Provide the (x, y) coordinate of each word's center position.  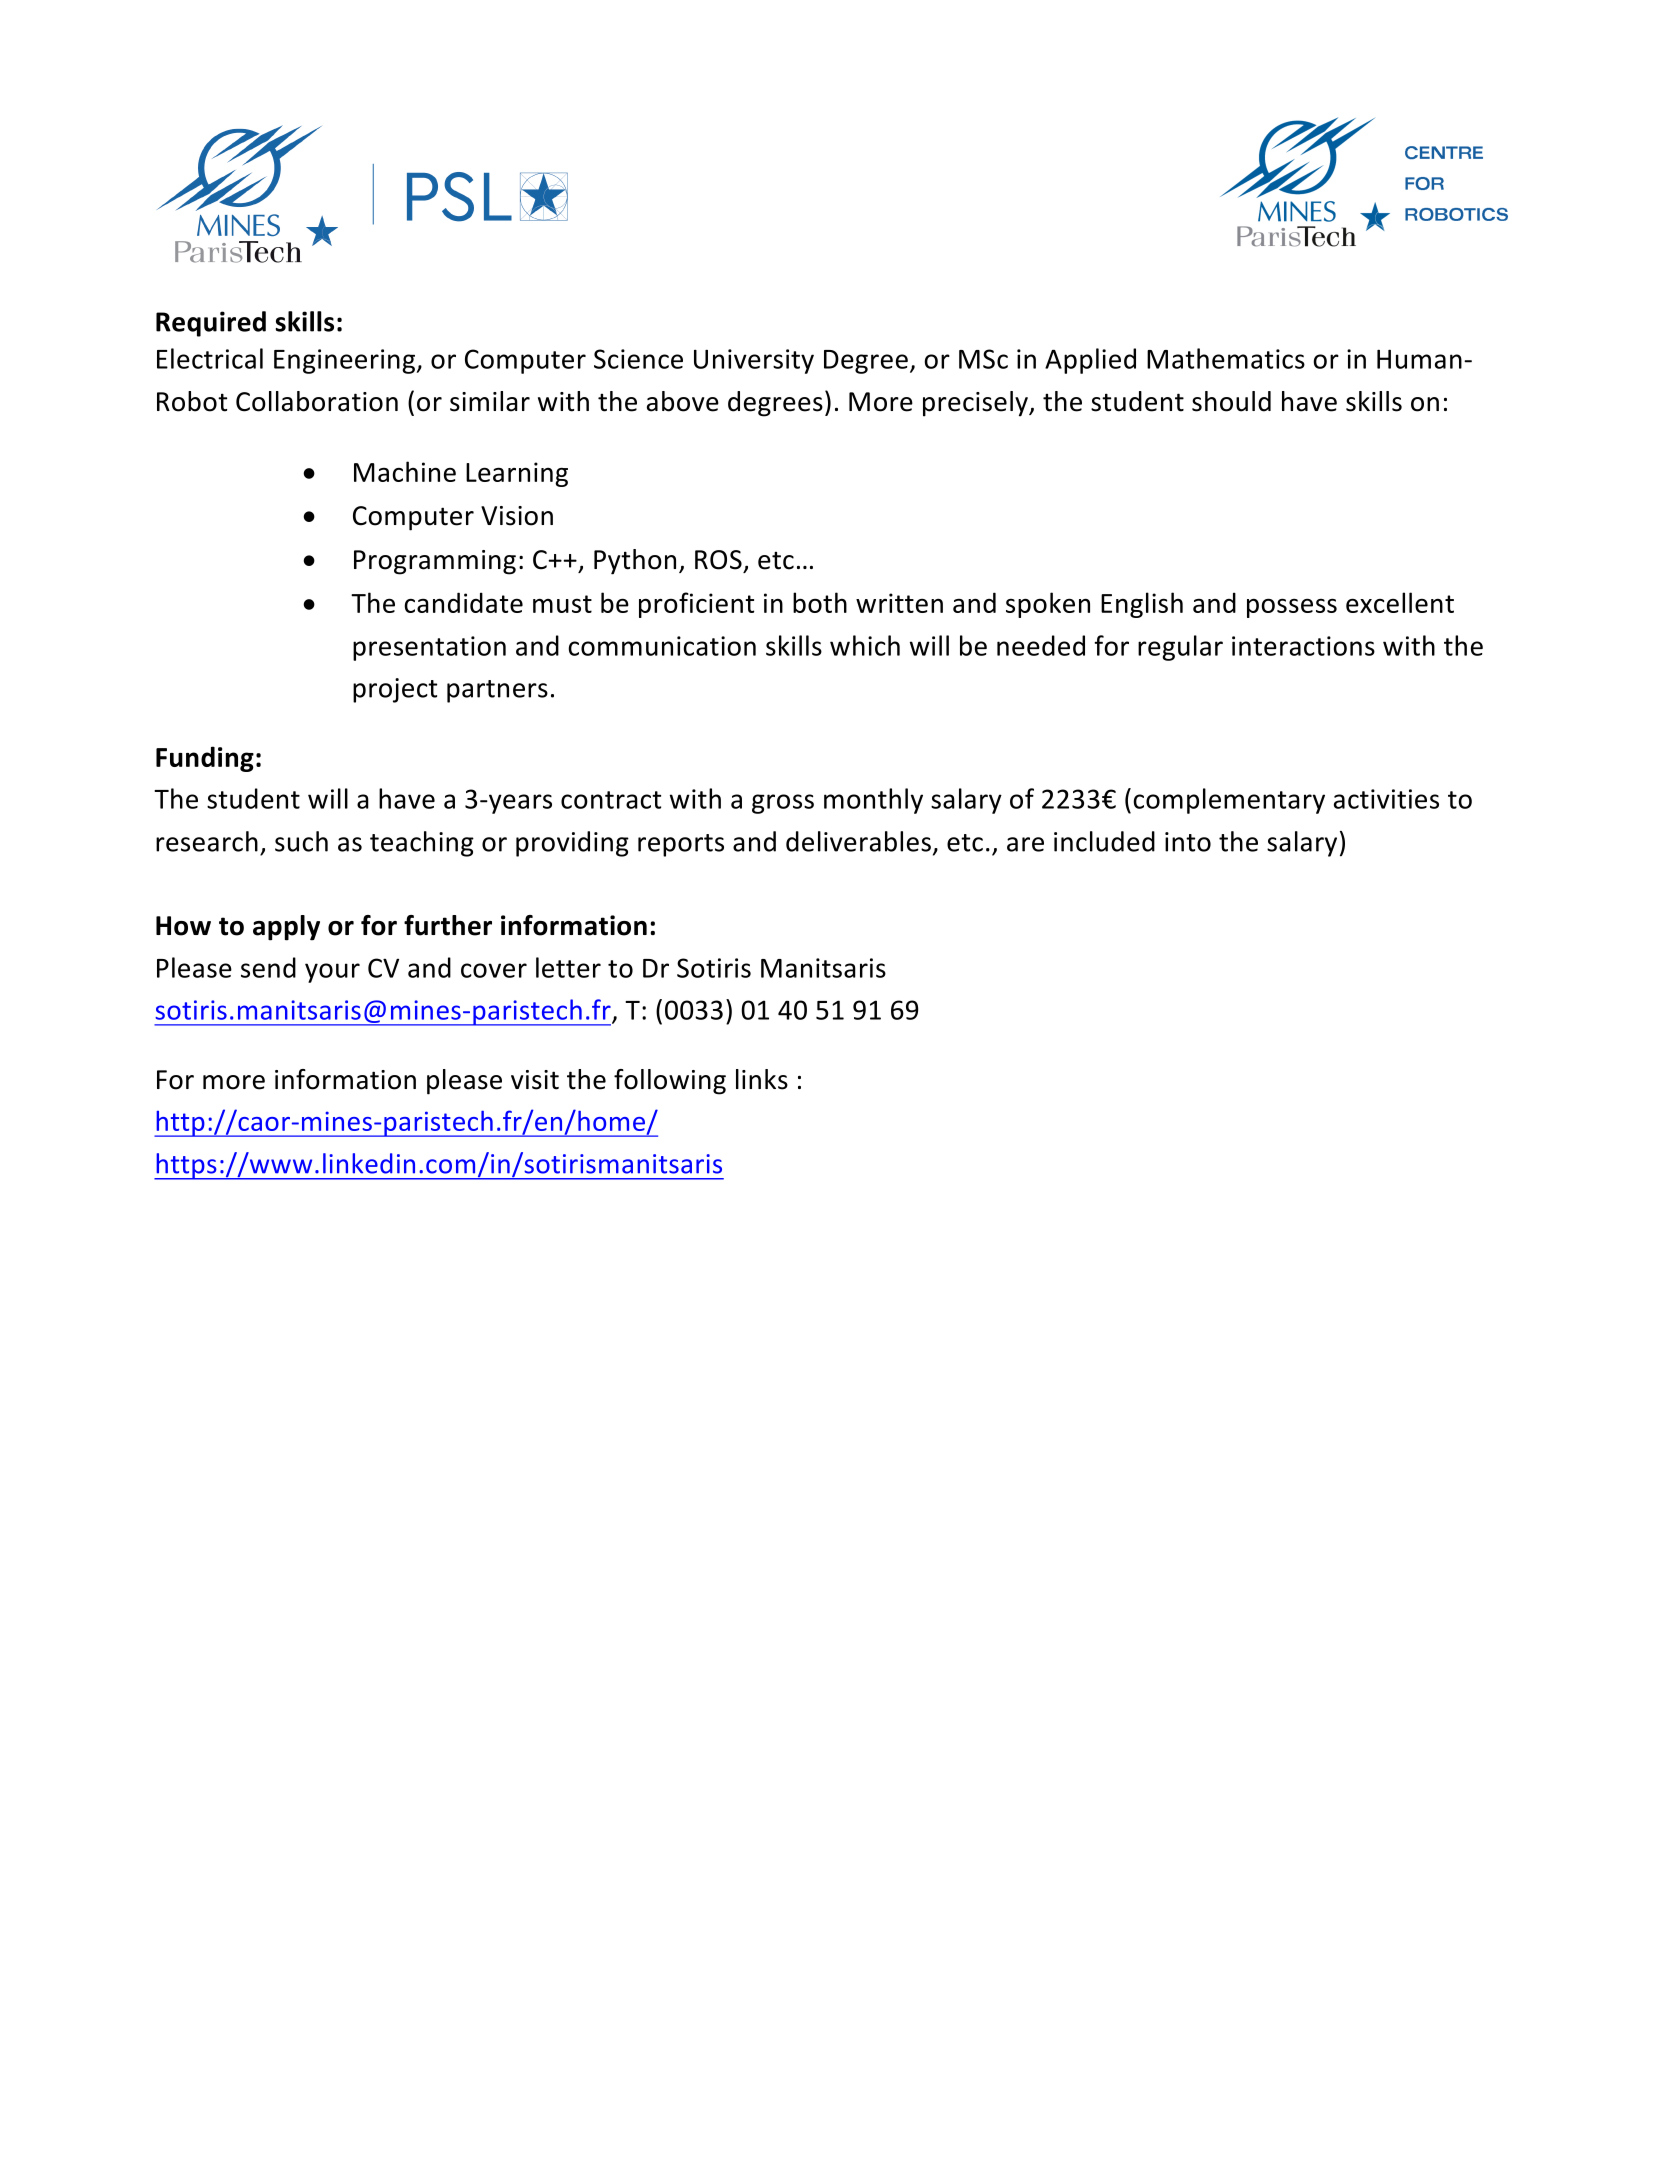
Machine (405, 471)
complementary (1229, 801)
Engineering (345, 361)
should (1231, 401)
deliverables (858, 841)
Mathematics (1226, 358)
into (1188, 842)
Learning (517, 474)
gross (783, 804)
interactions (1303, 646)
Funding (205, 759)
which (865, 645)
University (754, 361)
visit (535, 1080)
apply (286, 928)
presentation (429, 648)
